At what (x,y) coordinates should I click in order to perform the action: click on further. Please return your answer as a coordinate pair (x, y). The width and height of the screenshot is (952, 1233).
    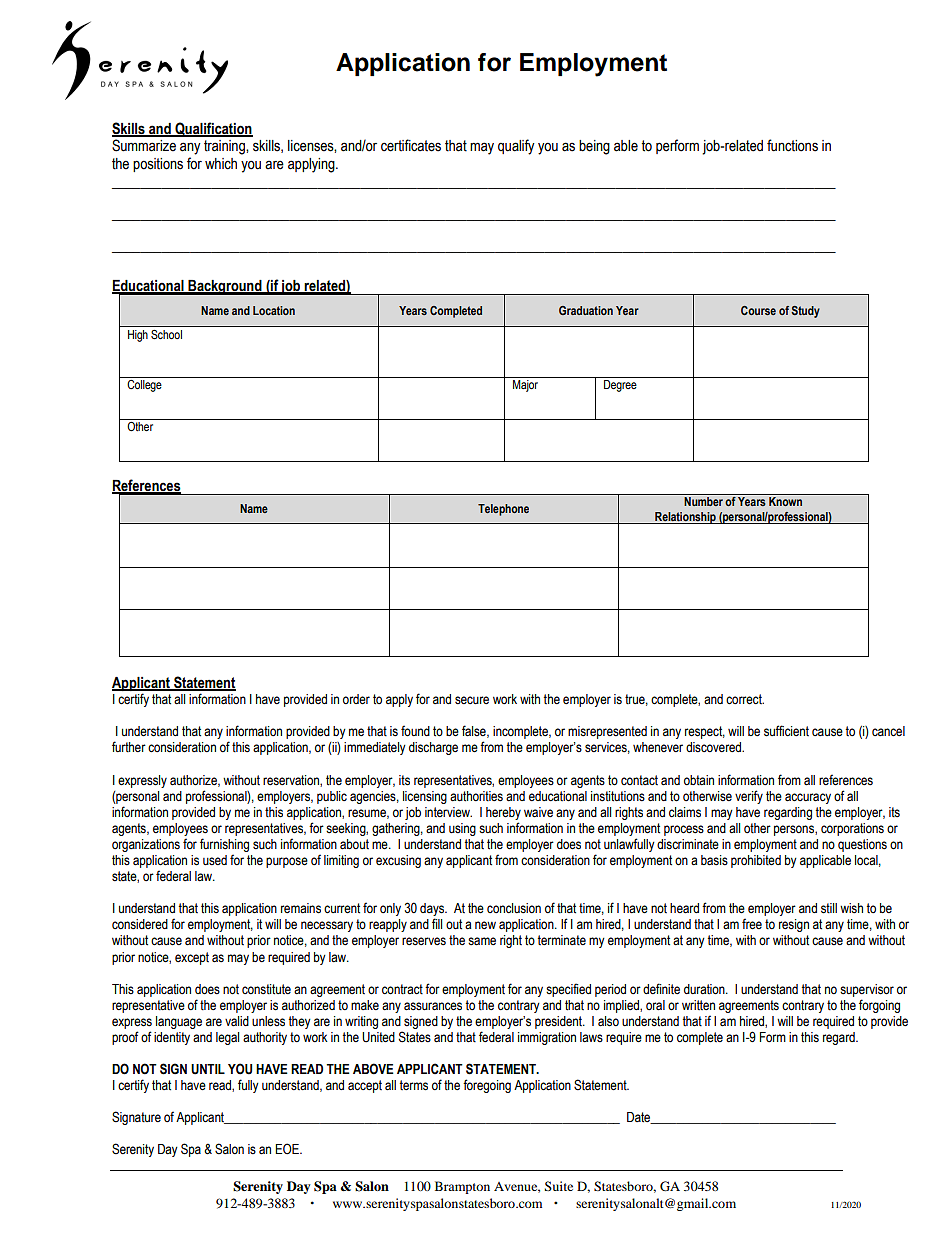
    Looking at the image, I should click on (129, 747).
